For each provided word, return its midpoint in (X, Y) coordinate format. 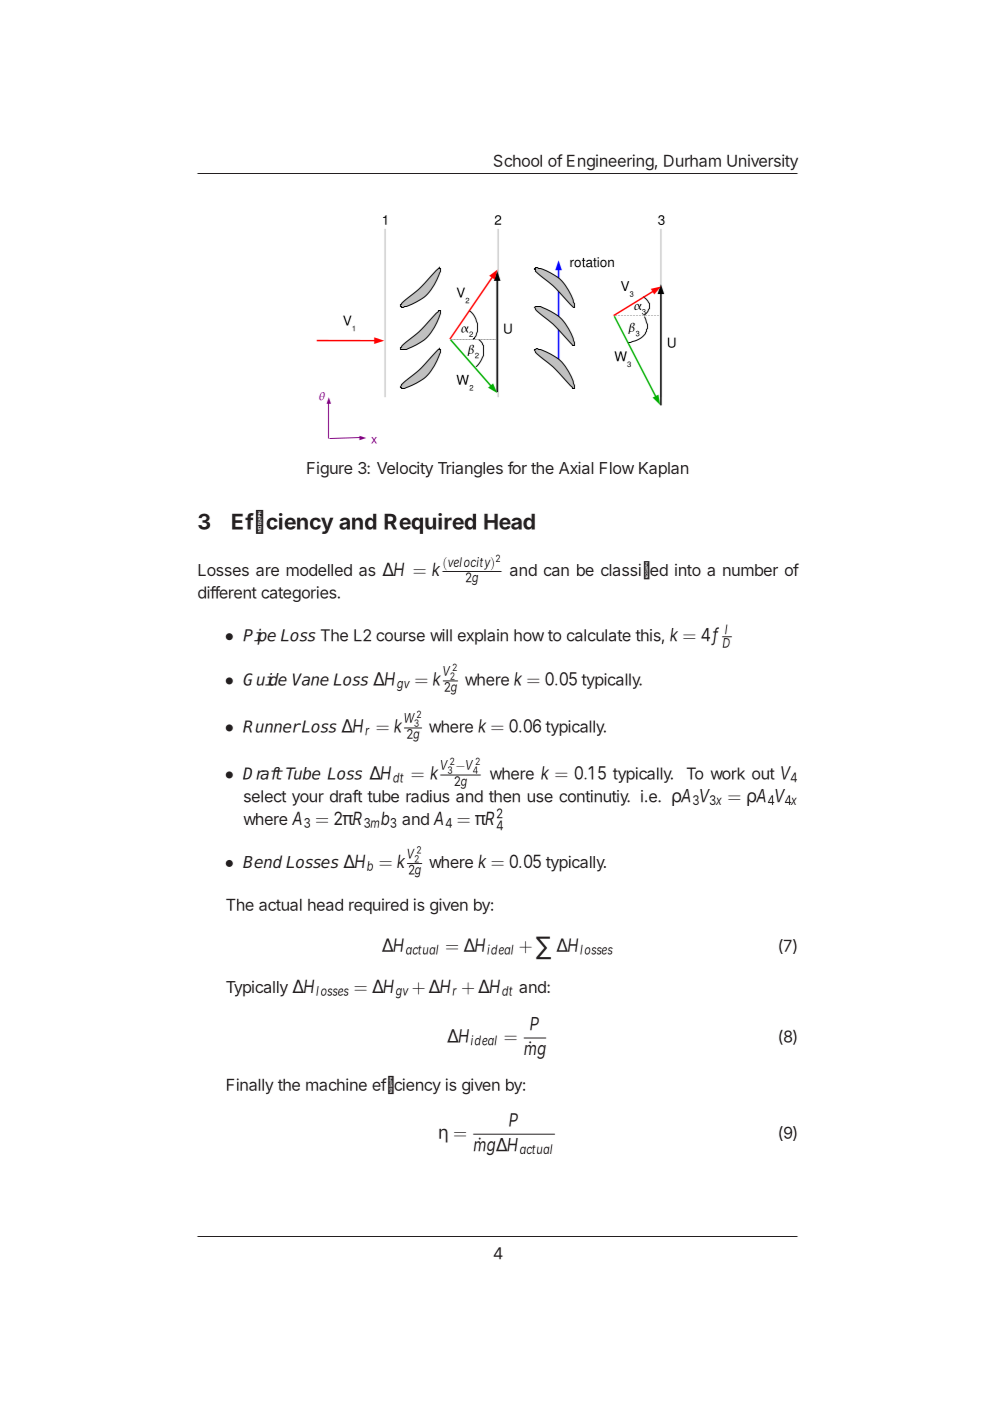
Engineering (610, 162)
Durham (692, 161)
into (688, 570)
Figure (330, 470)
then (504, 796)
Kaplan (663, 470)
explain (483, 637)
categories (300, 594)
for (517, 467)
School (518, 160)
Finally (250, 1086)
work (728, 773)
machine (336, 1084)
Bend (262, 861)
